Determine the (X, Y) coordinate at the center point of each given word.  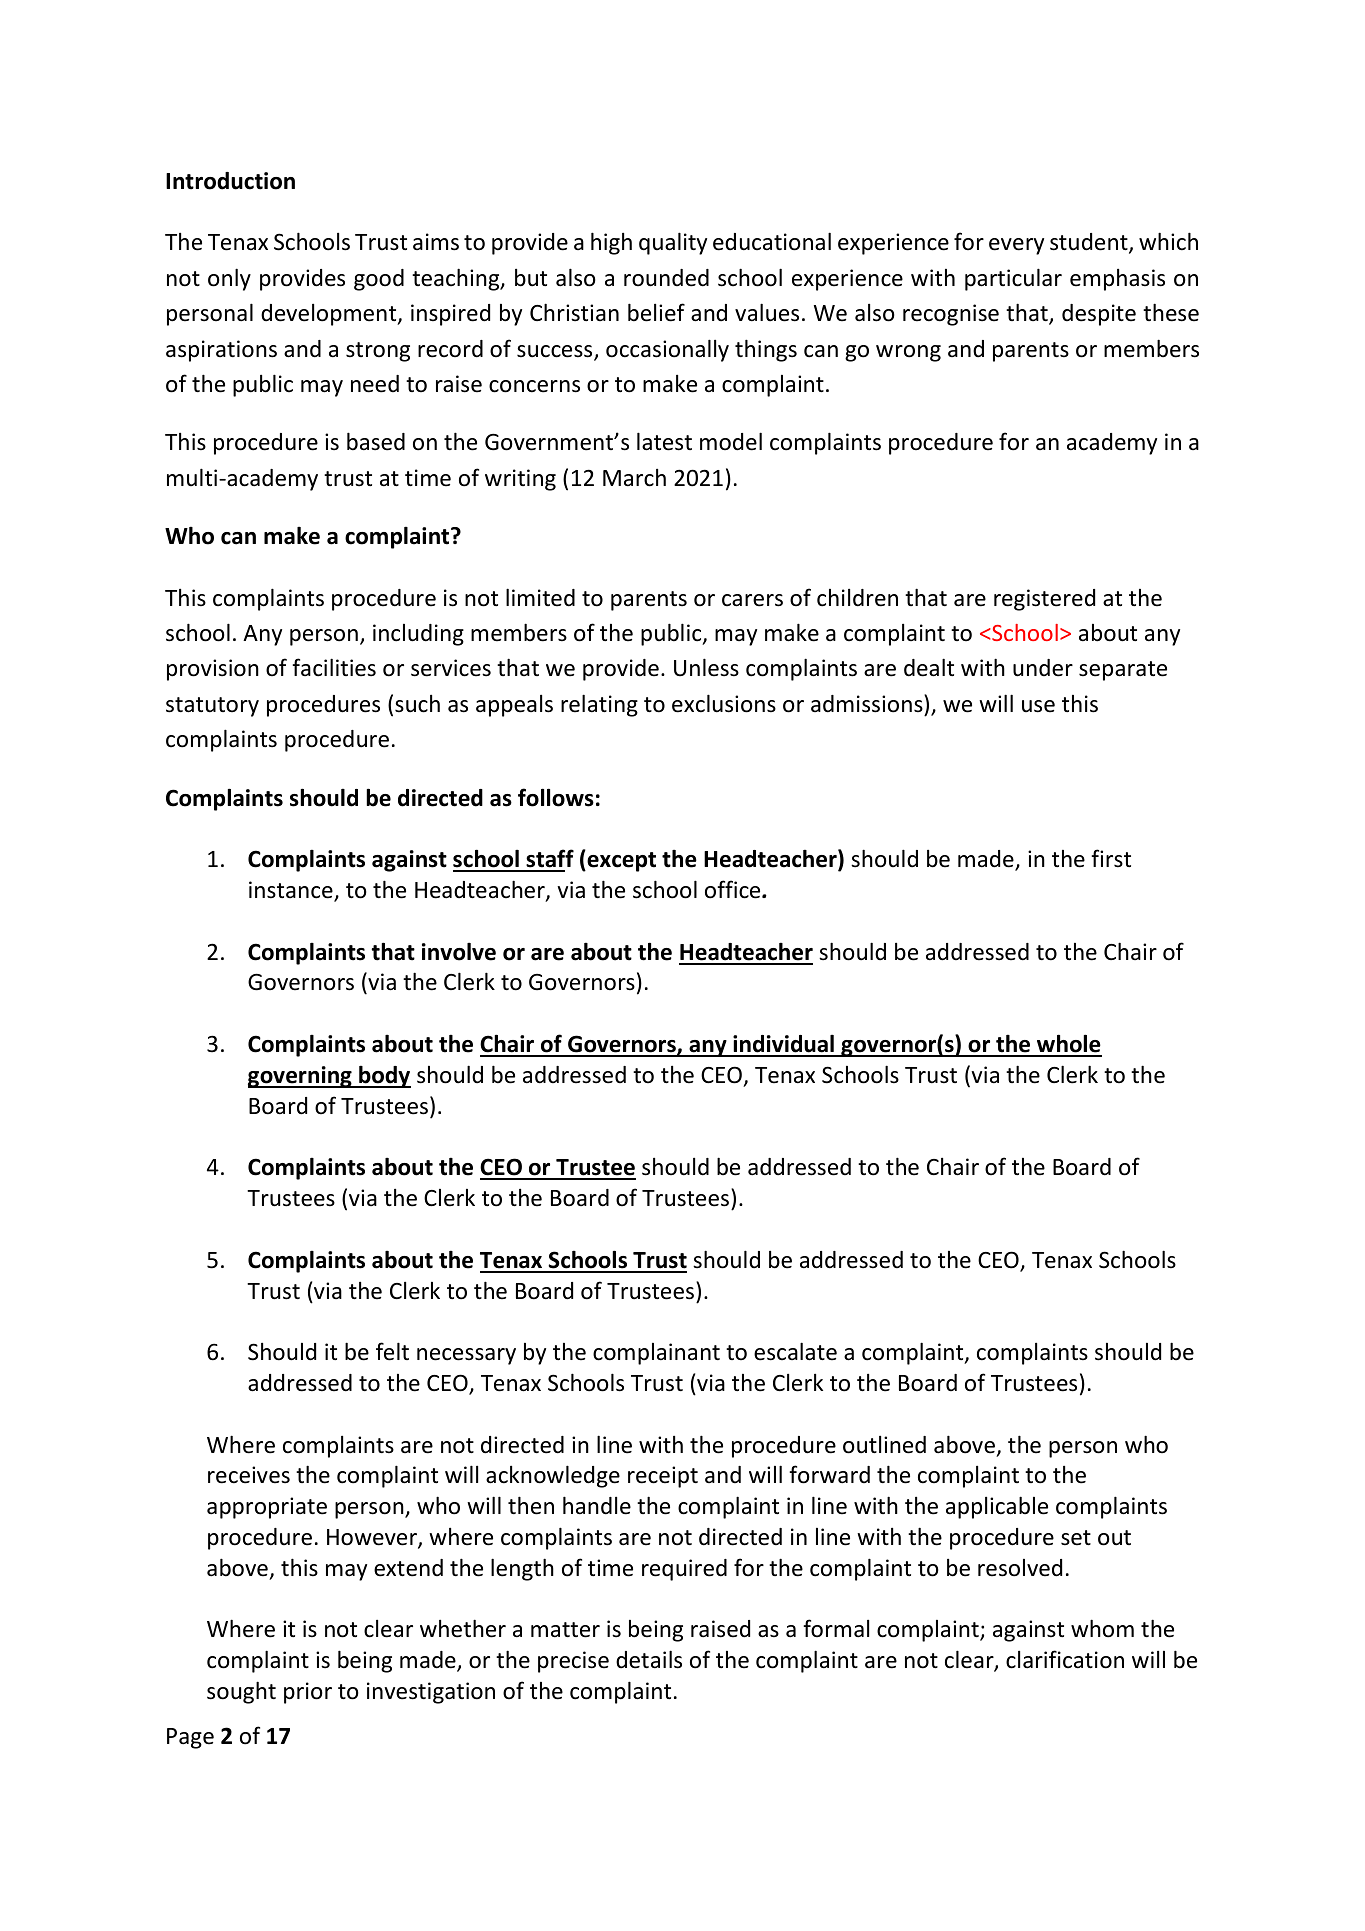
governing (301, 1077)
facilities (334, 667)
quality (673, 243)
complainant (656, 1354)
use (1038, 706)
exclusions (724, 703)
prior (308, 1693)
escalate (795, 1351)
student (1090, 243)
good (379, 280)
